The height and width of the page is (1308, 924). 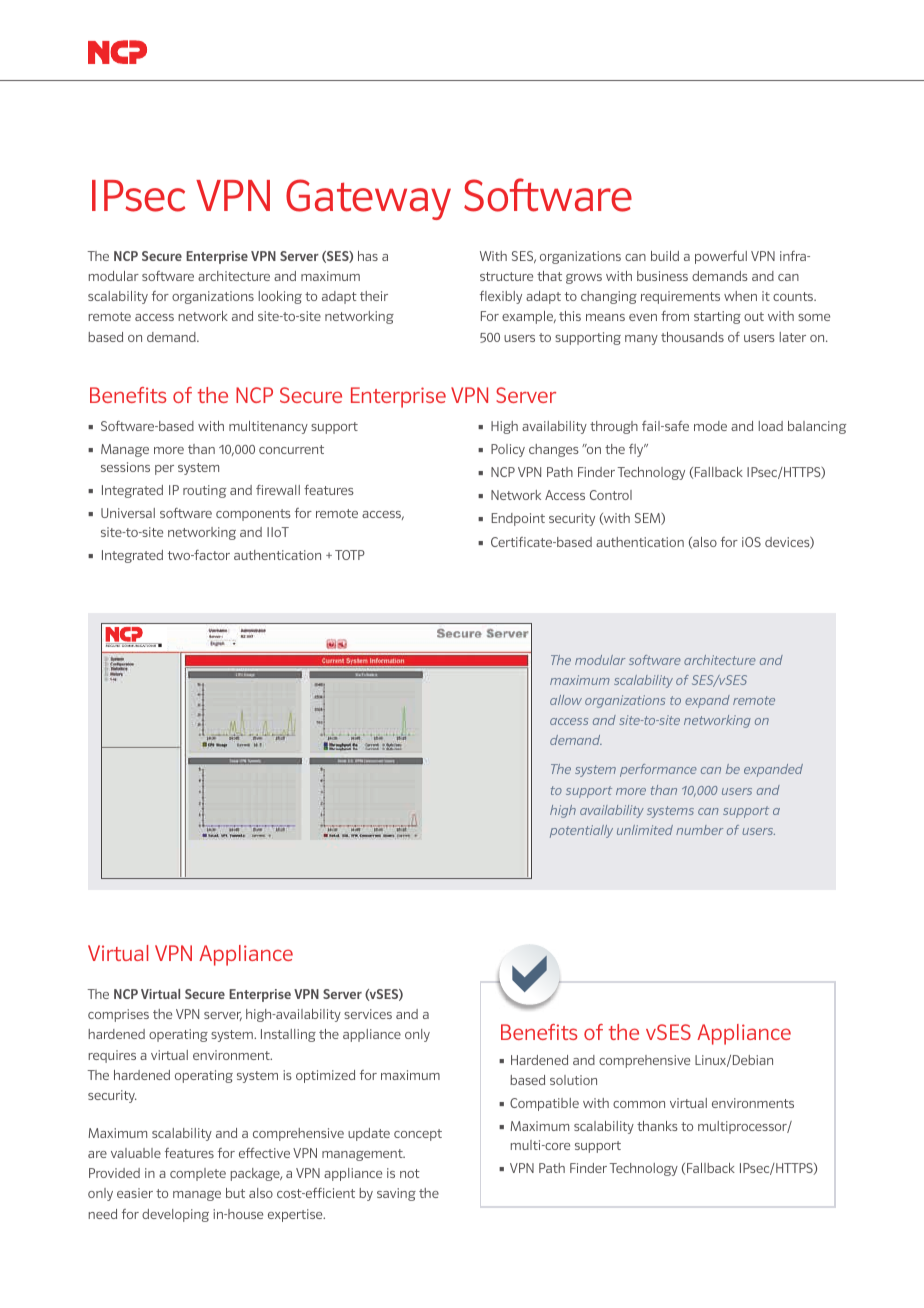 I want to click on has, so click(x=368, y=256).
